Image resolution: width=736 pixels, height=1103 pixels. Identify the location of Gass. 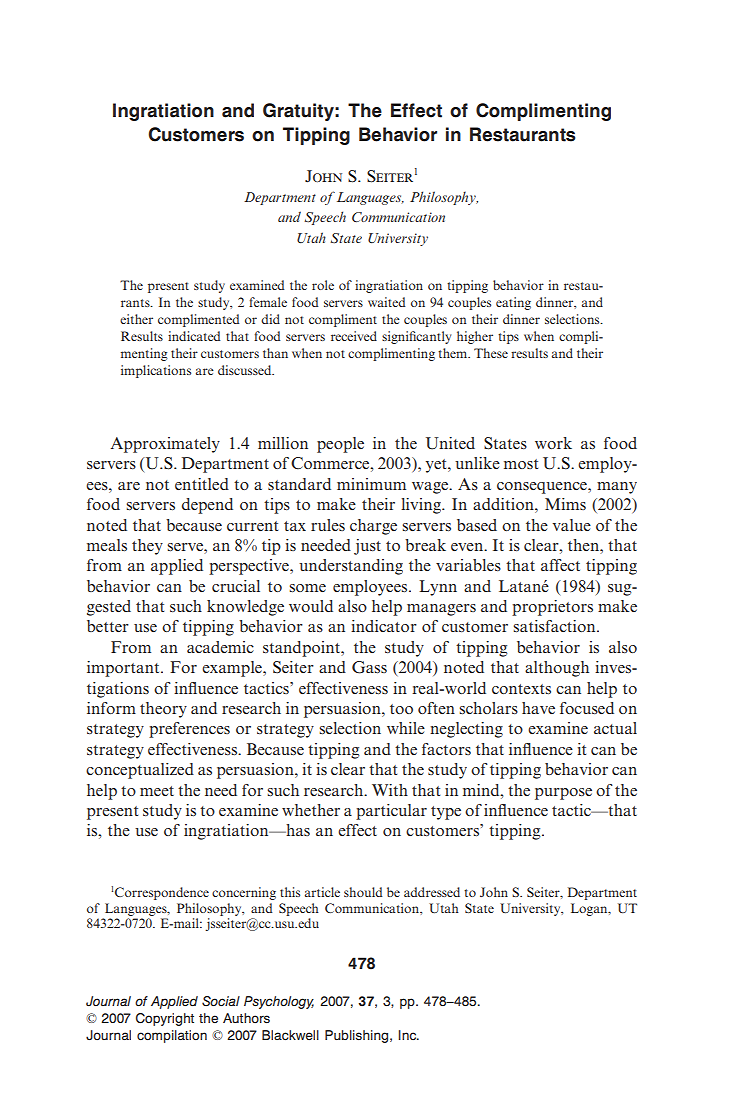
(369, 667).
